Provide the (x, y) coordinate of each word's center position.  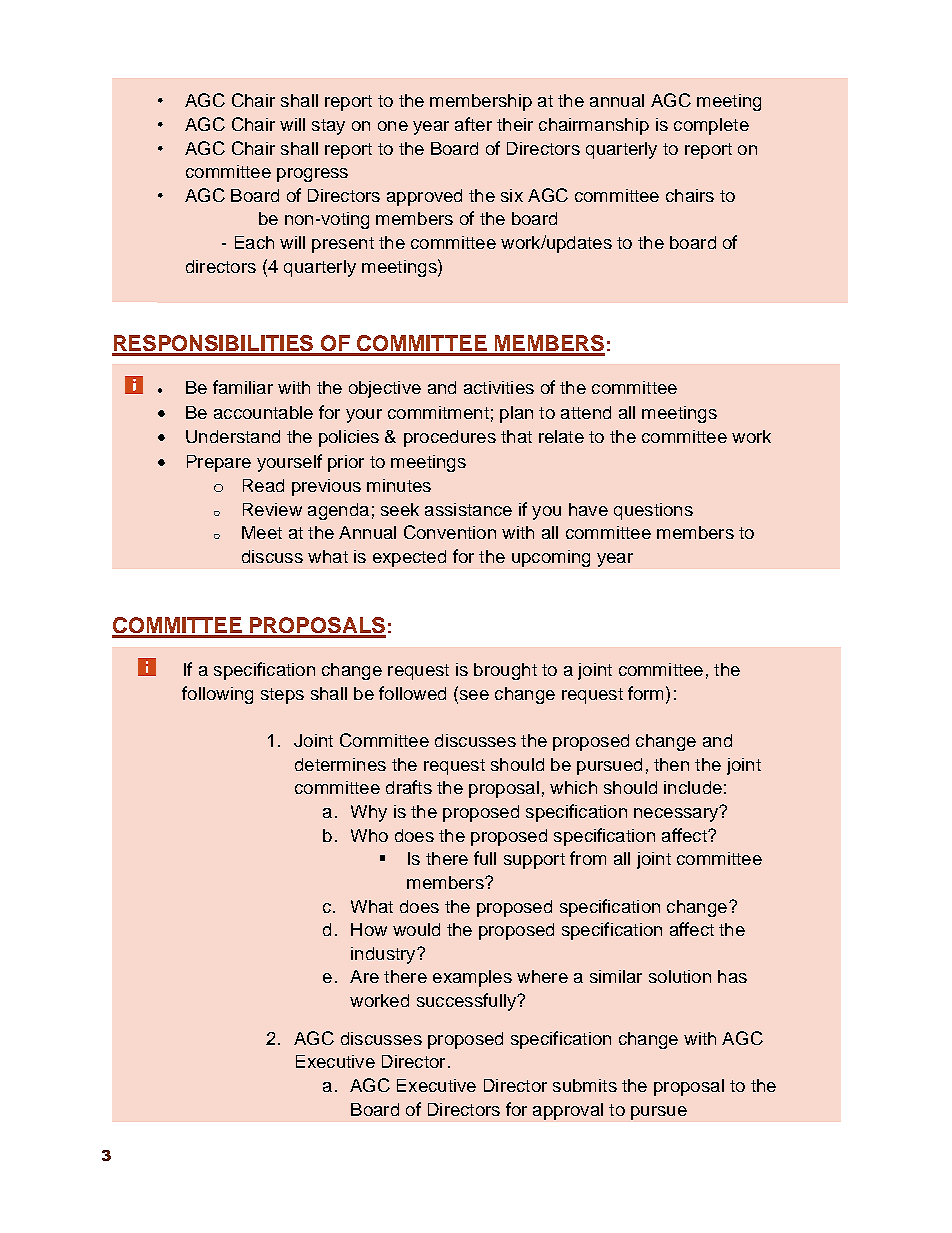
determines (340, 764)
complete (711, 126)
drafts (409, 787)
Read (263, 485)
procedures (450, 438)
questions (653, 511)
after (473, 124)
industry (384, 955)
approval (568, 1111)
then (671, 764)
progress (312, 175)
